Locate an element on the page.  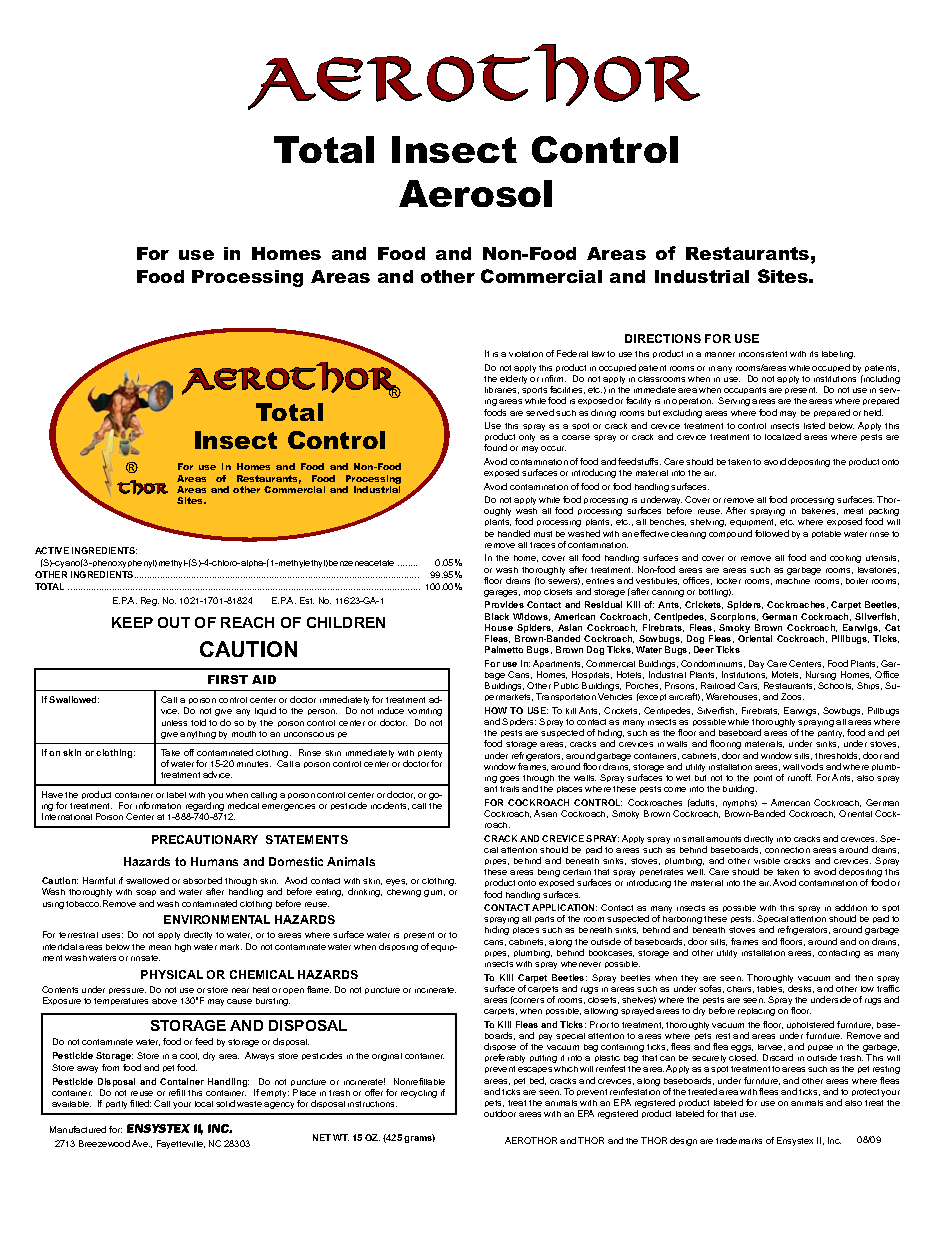
FIRST is located at coordinates (228, 679).
